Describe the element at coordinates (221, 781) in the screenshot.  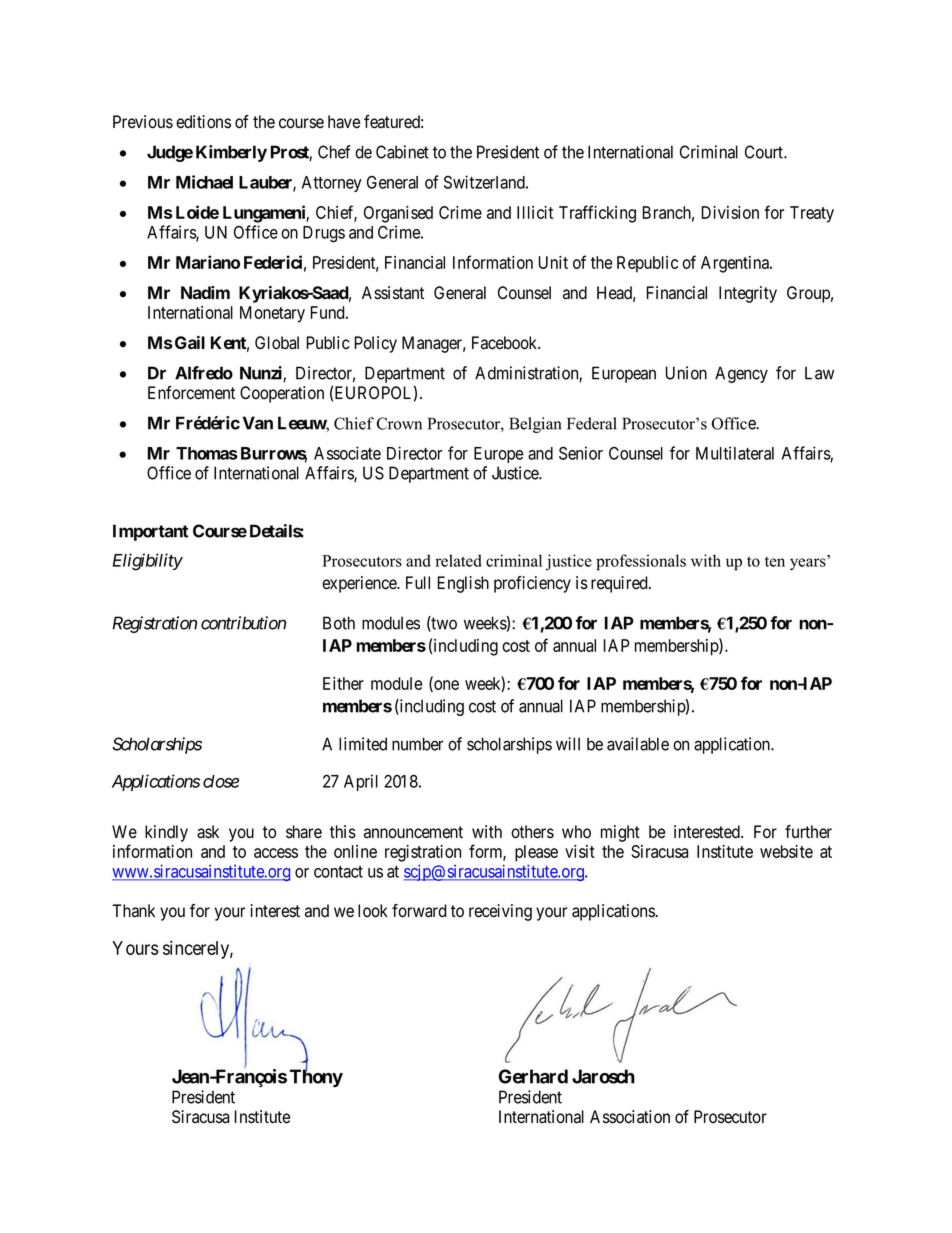
I see `close` at that location.
